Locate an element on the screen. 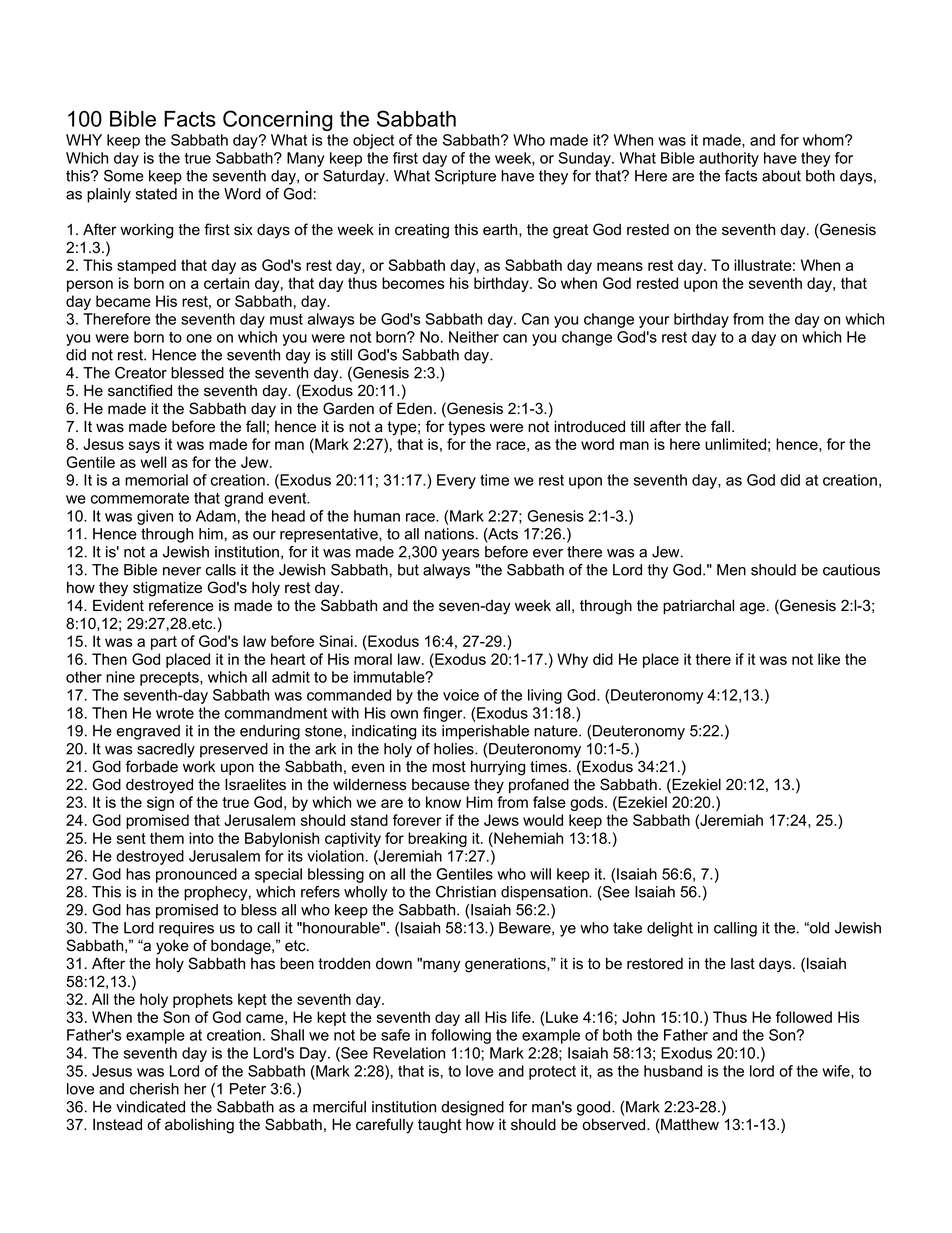  Some is located at coordinates (124, 176).
